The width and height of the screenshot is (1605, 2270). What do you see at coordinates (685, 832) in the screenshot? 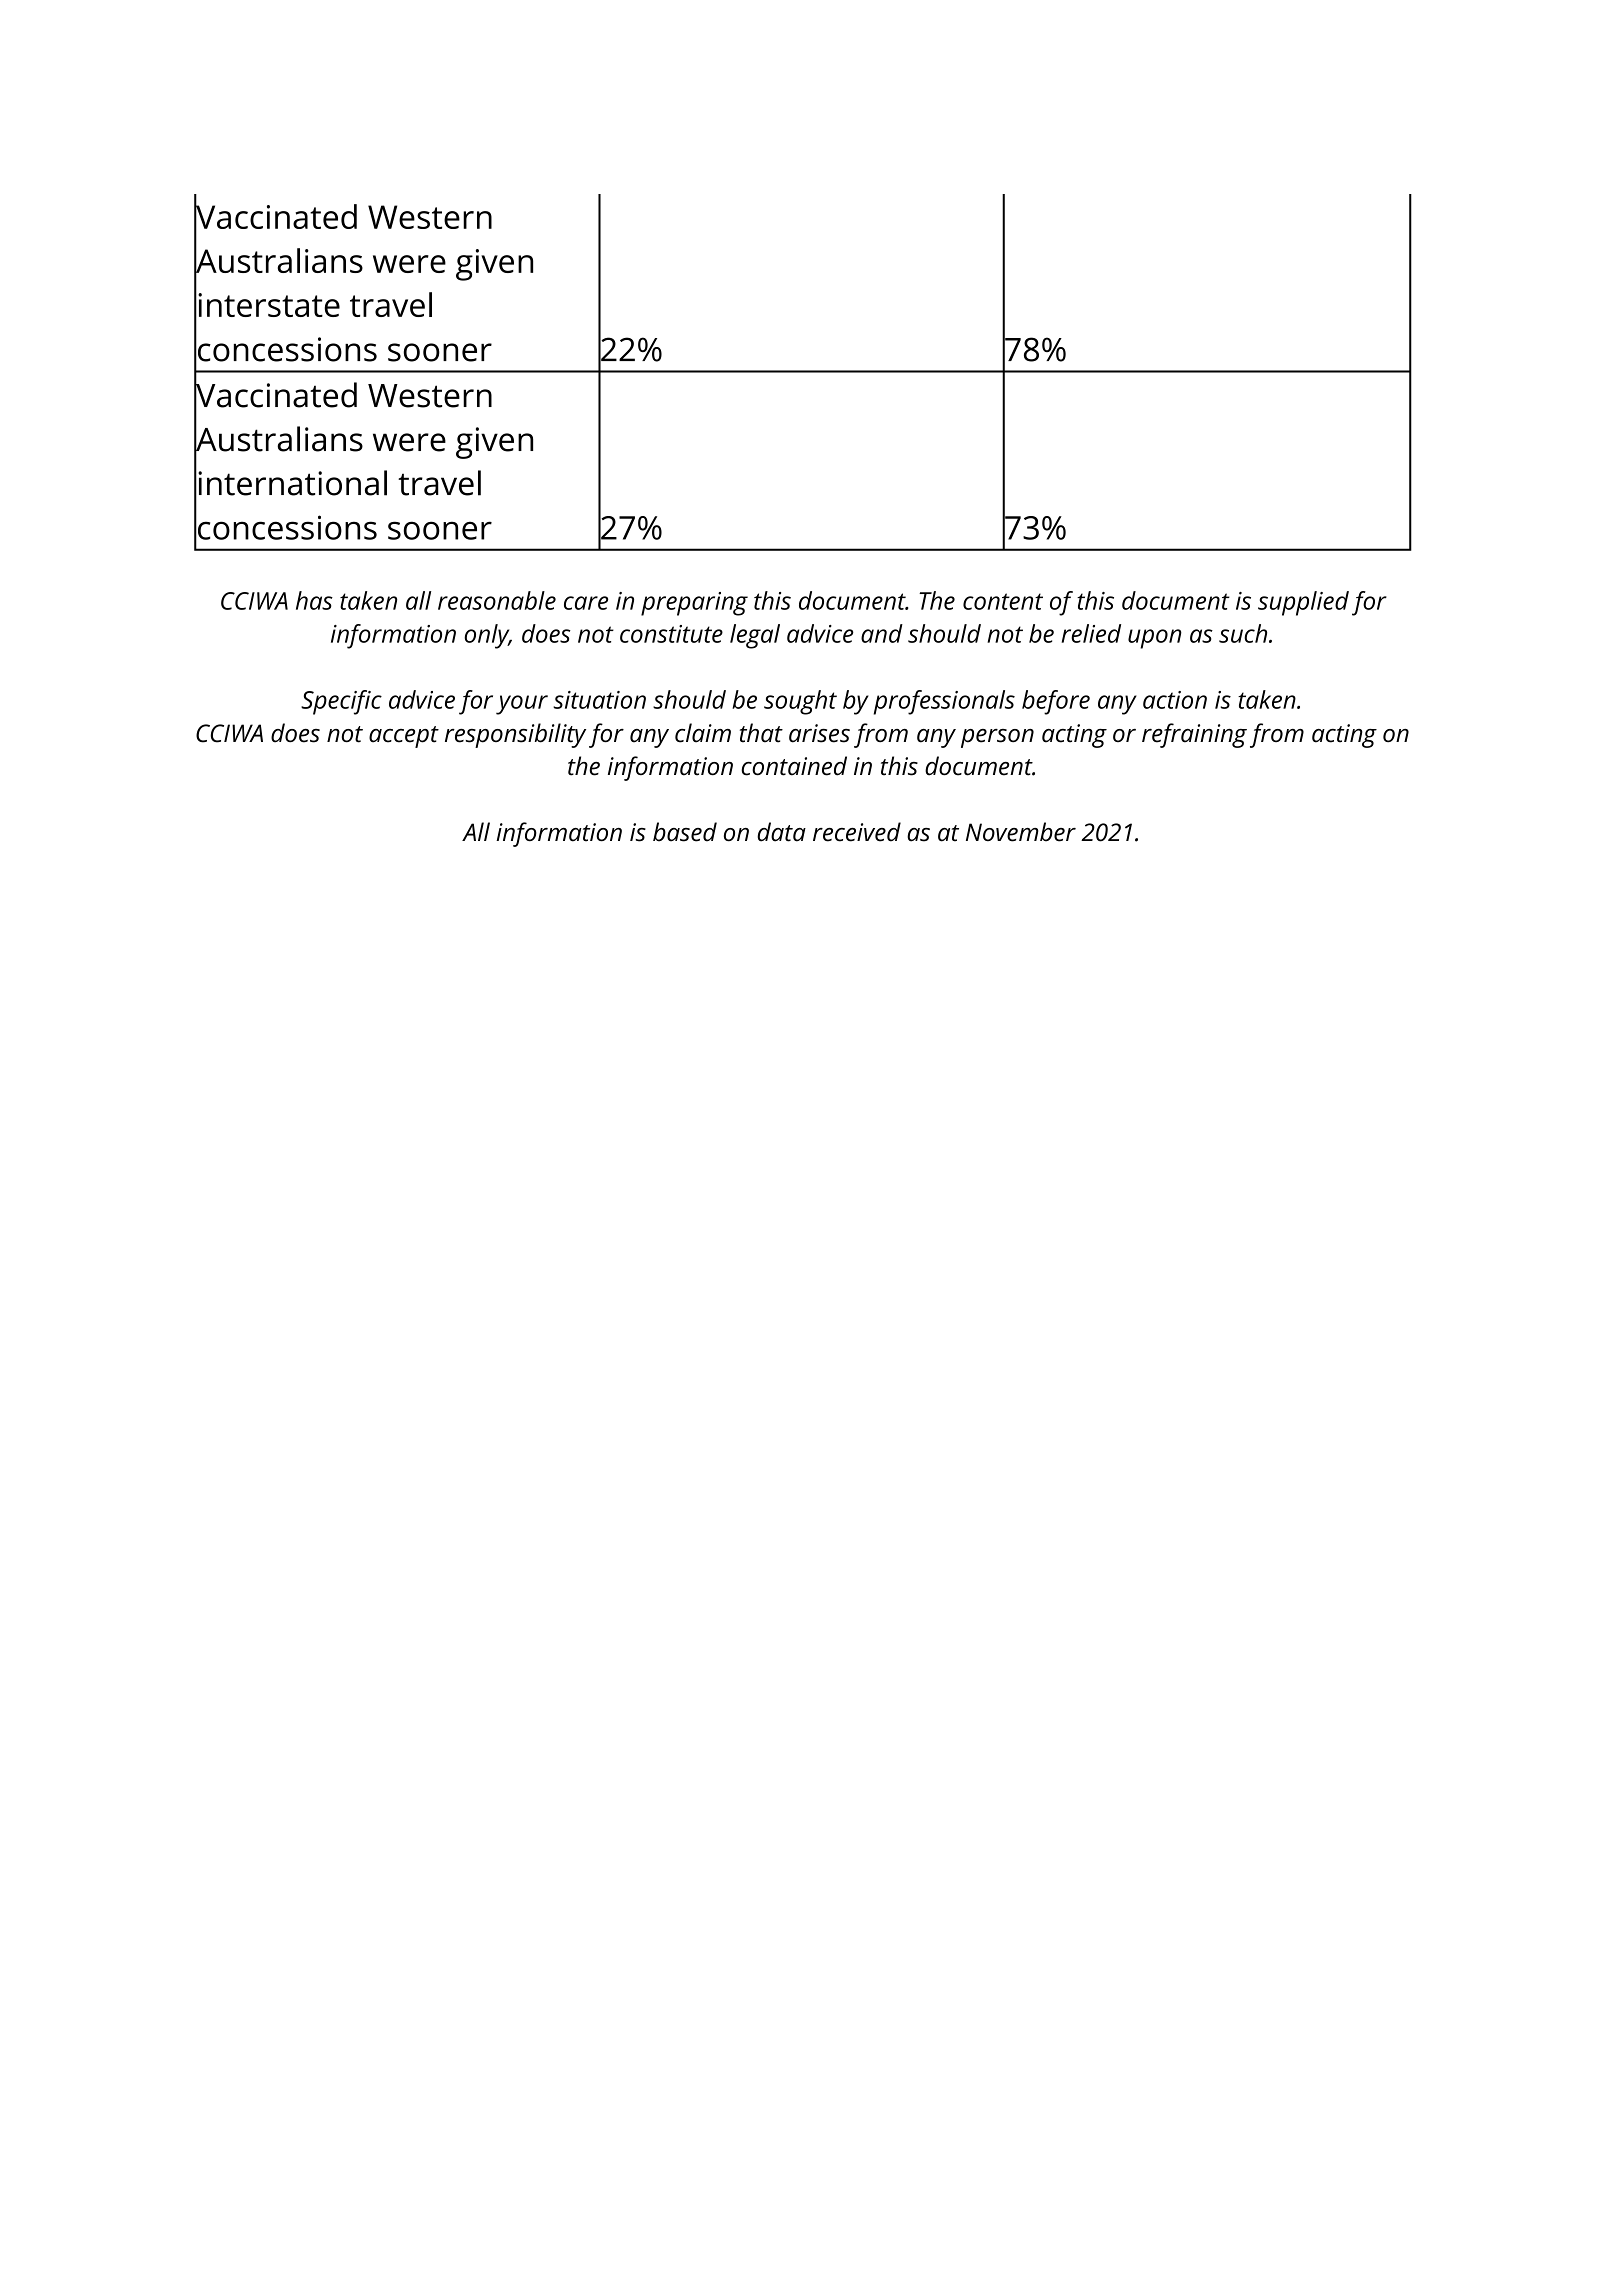
I see `based` at bounding box center [685, 832].
